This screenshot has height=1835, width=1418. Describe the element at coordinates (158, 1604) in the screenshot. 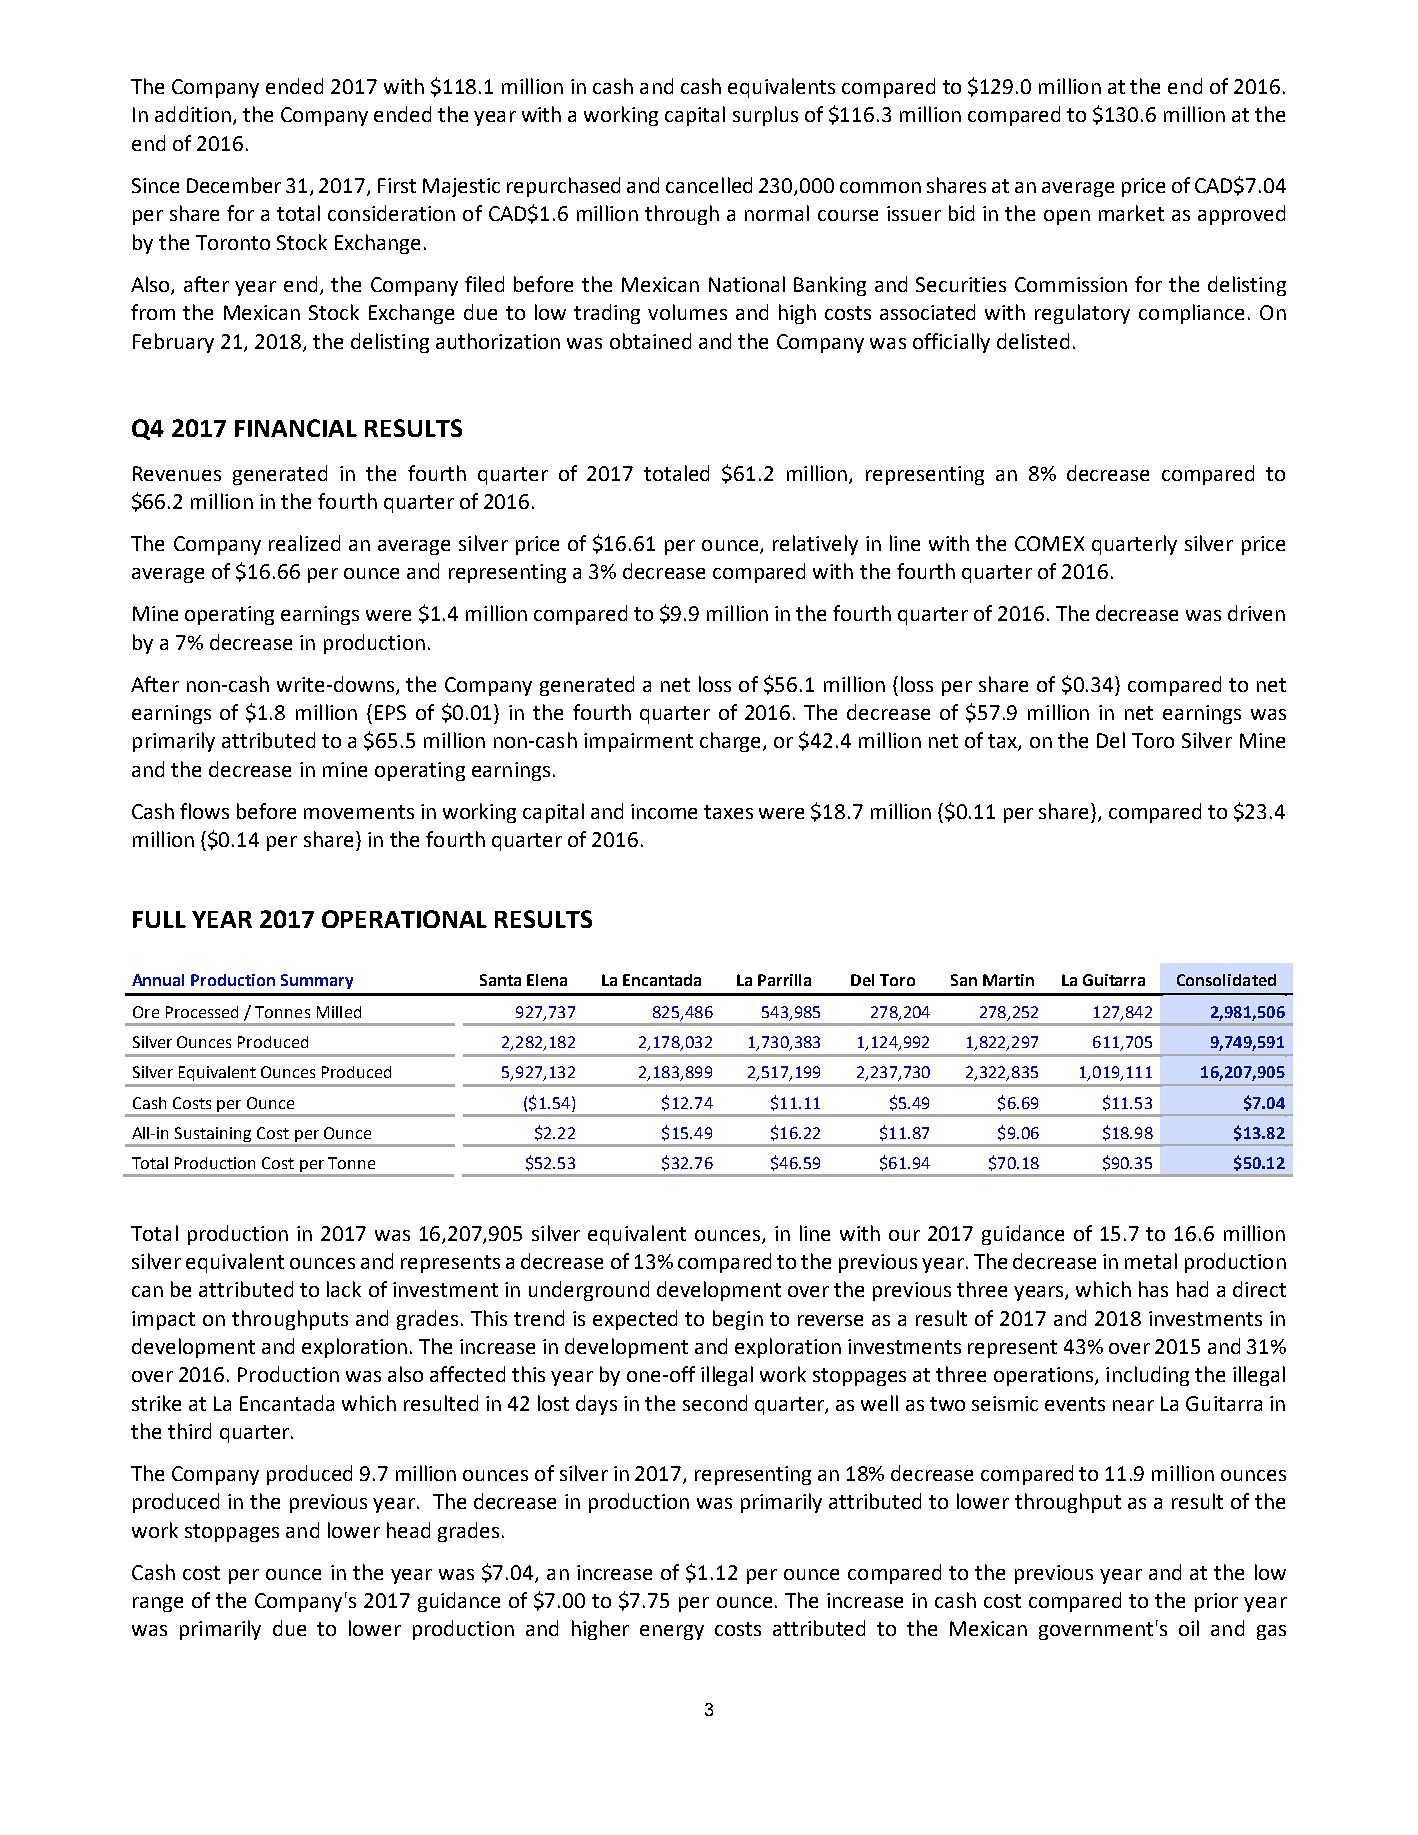

I see `range` at that location.
